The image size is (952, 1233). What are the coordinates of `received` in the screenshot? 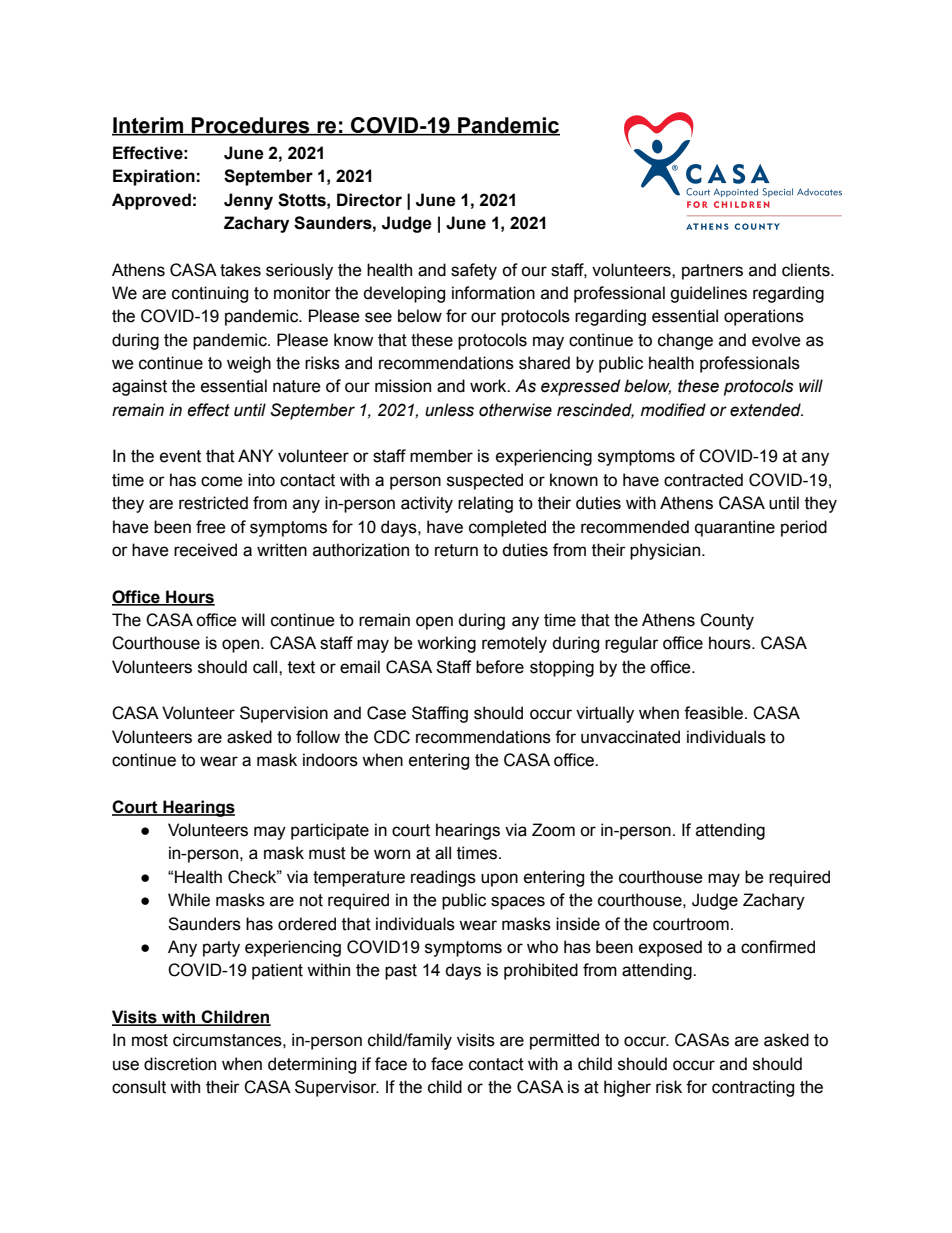 It's located at (205, 550).
